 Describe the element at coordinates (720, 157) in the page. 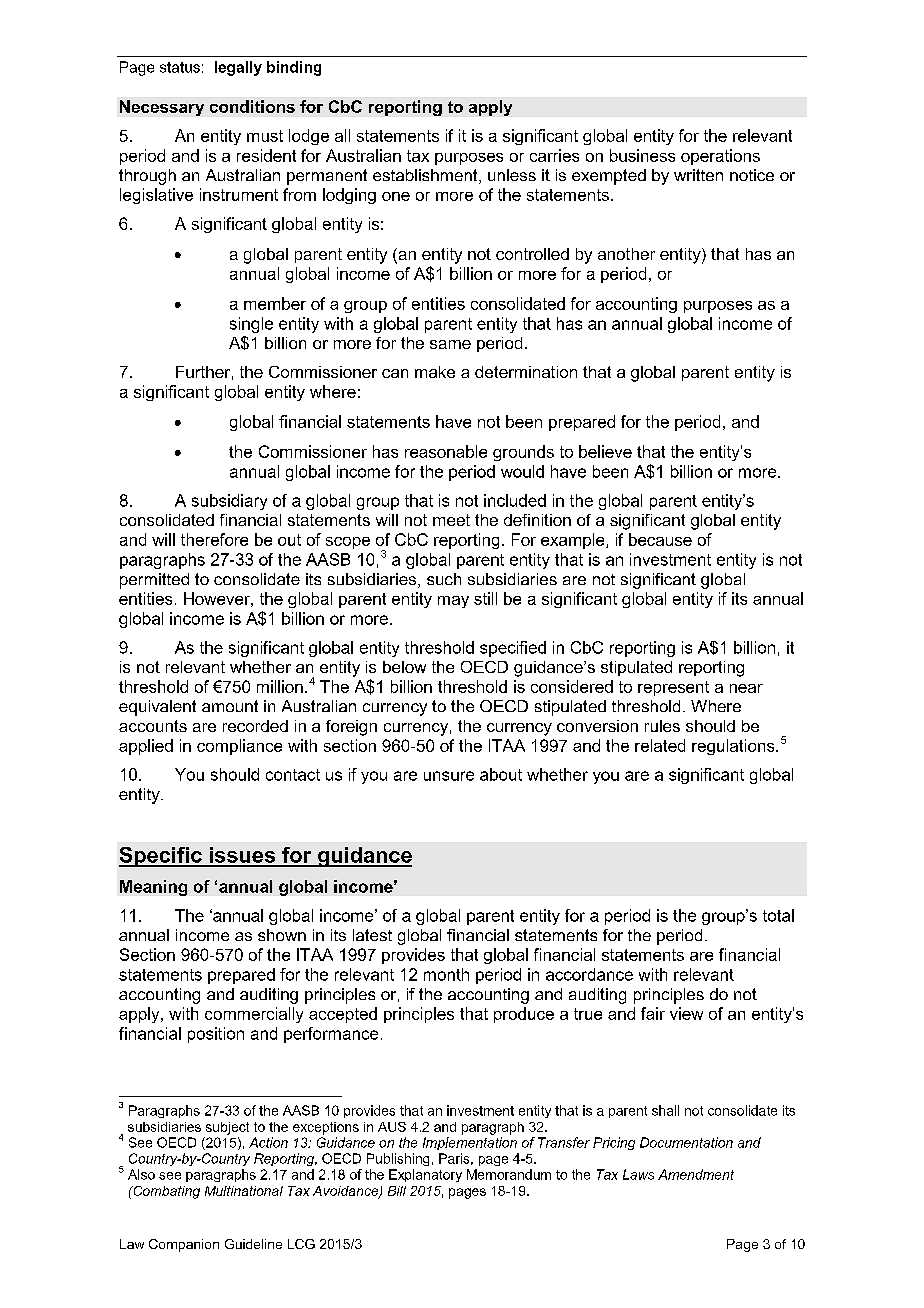

I see `operations` at that location.
